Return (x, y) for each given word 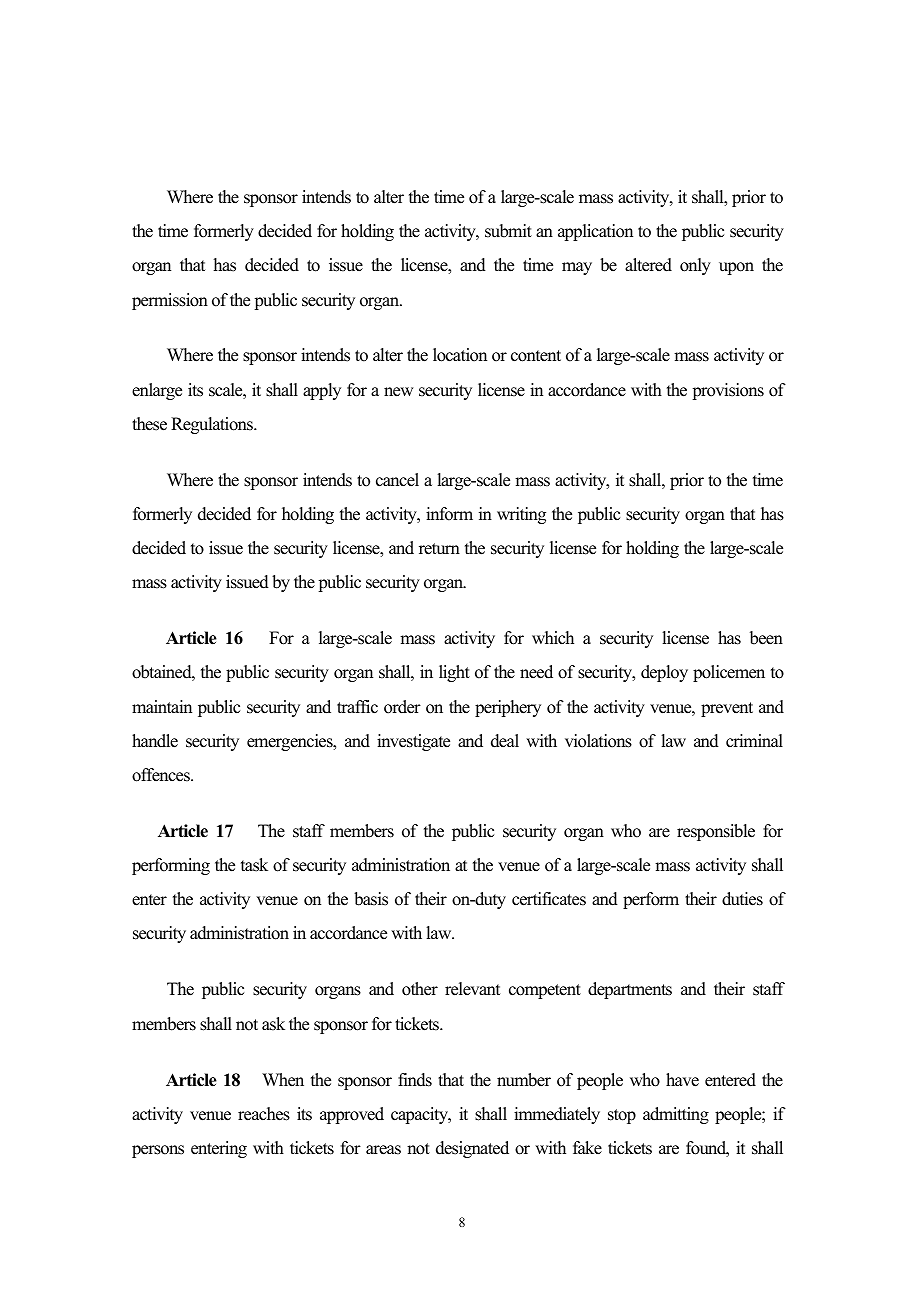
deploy (664, 673)
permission (170, 301)
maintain (162, 706)
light (454, 673)
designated (472, 1149)
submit (508, 231)
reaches (264, 1114)
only (695, 266)
